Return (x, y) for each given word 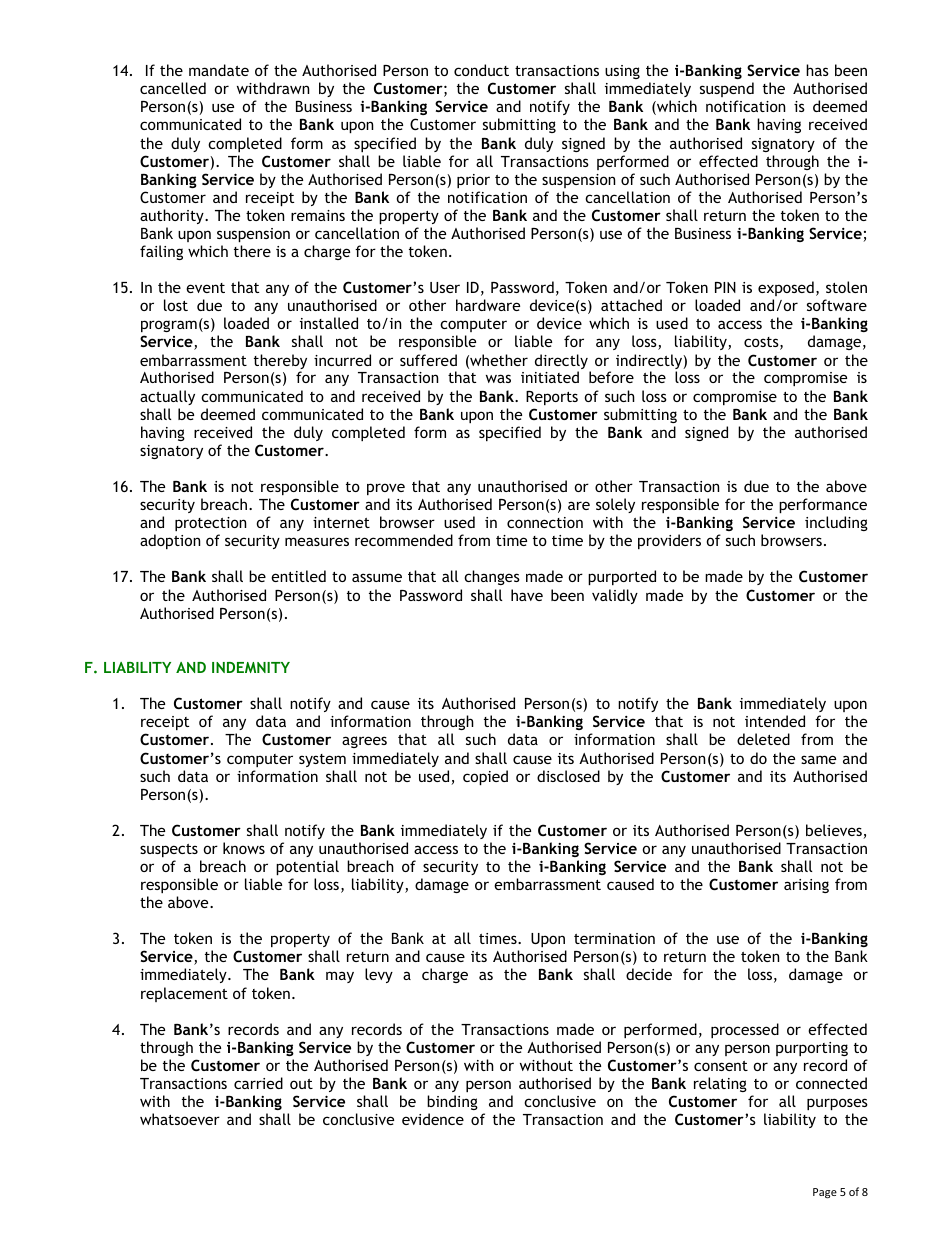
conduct (481, 70)
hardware (488, 305)
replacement (184, 994)
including (836, 523)
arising (806, 886)
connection (545, 522)
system (322, 760)
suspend (727, 89)
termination (614, 938)
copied (485, 777)
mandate (219, 70)
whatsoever (180, 1119)
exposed (786, 288)
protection (210, 524)
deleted (763, 739)
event (205, 288)
